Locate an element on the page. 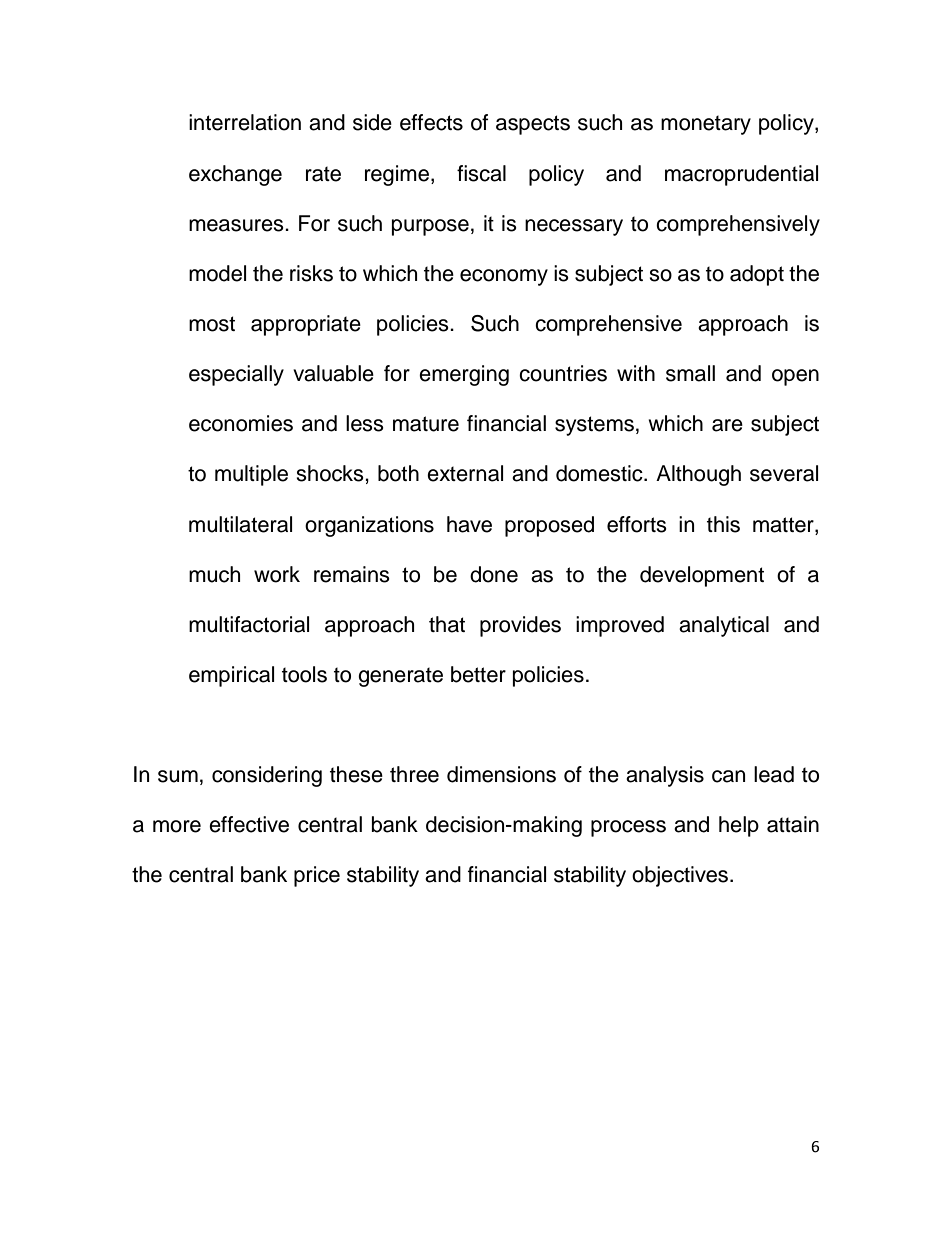 Image resolution: width=952 pixels, height=1233 pixels. interrelation is located at coordinates (245, 122).
